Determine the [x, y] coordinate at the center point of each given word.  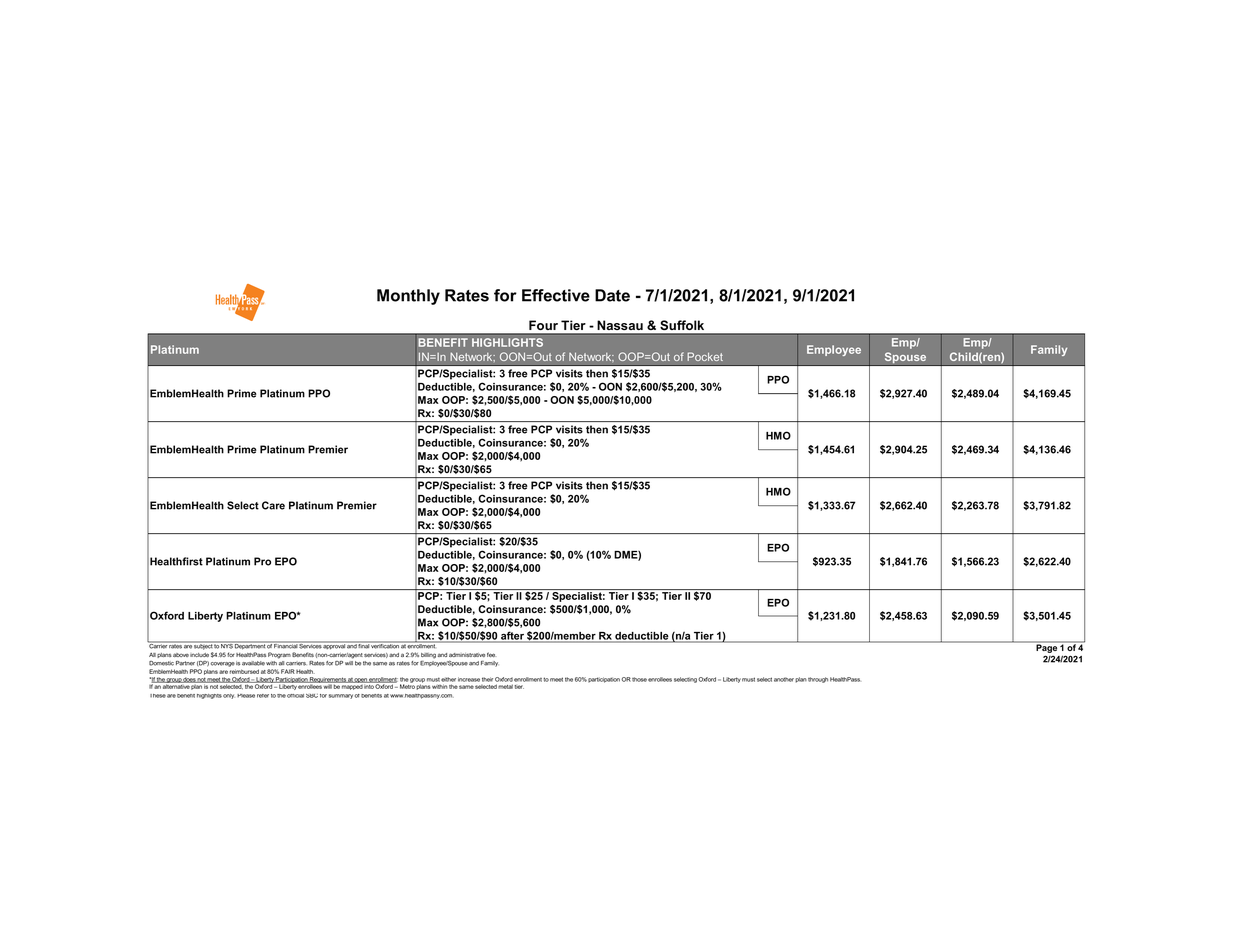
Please [246, 696]
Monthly [408, 297]
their [487, 679]
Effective [556, 295]
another [784, 679]
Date [612, 295]
